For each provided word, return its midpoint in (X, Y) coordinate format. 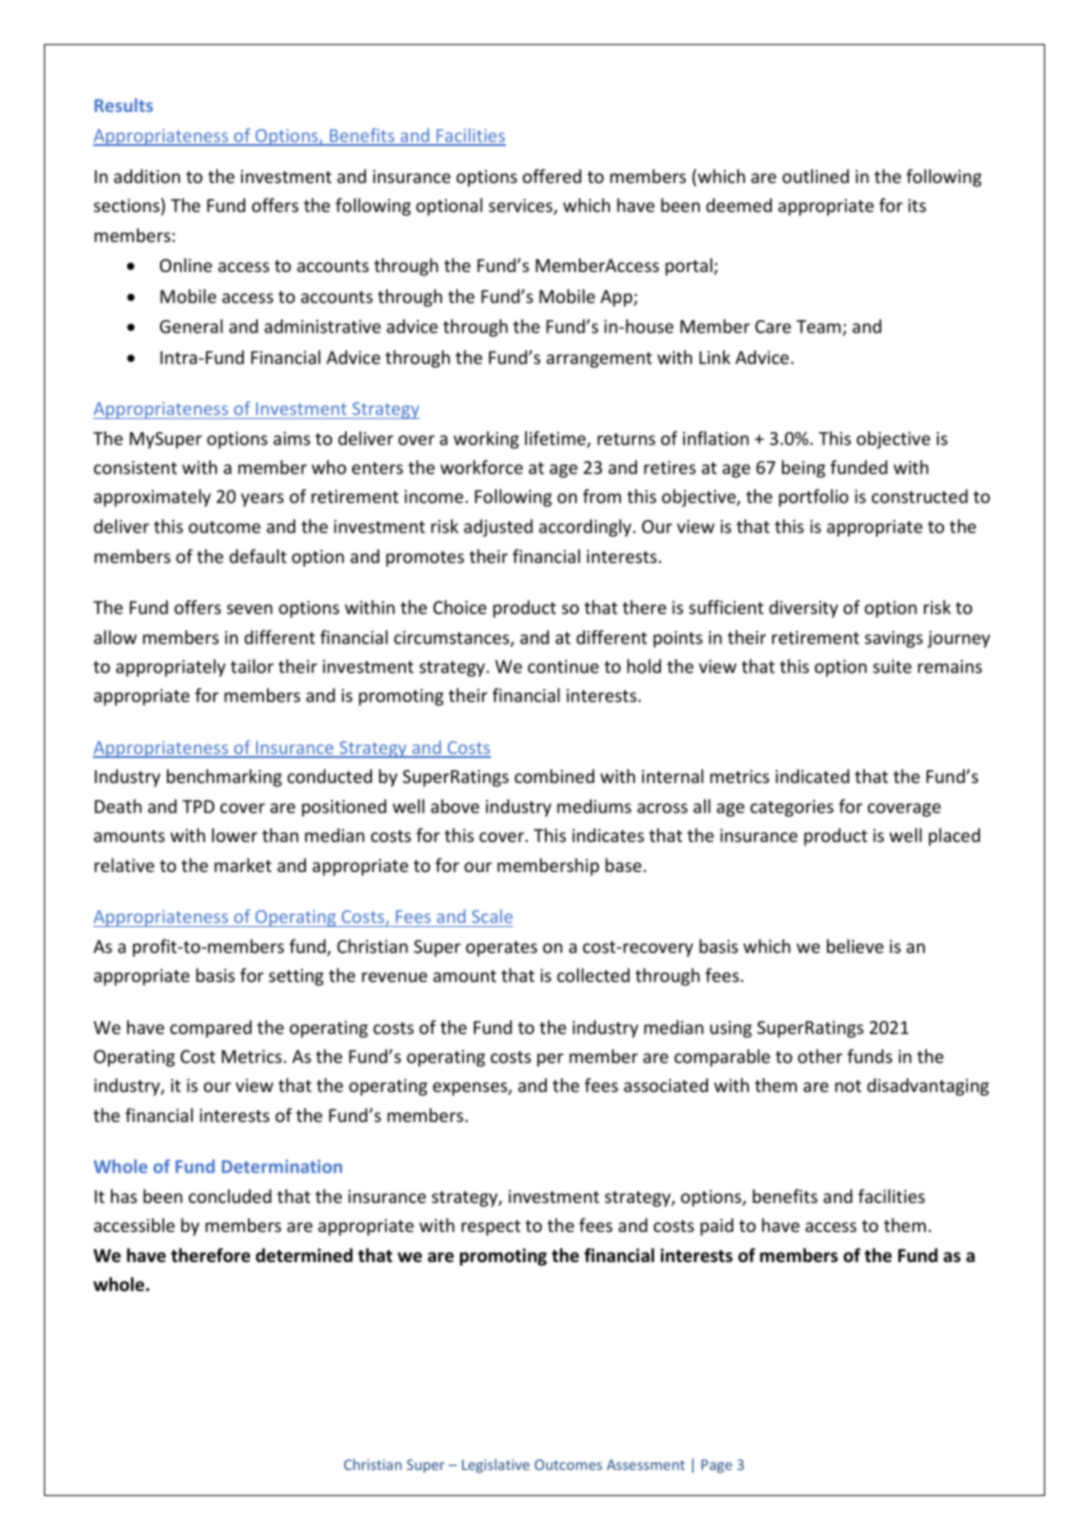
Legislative (496, 1466)
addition (147, 176)
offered (552, 176)
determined (304, 1255)
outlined (815, 176)
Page (716, 1466)
